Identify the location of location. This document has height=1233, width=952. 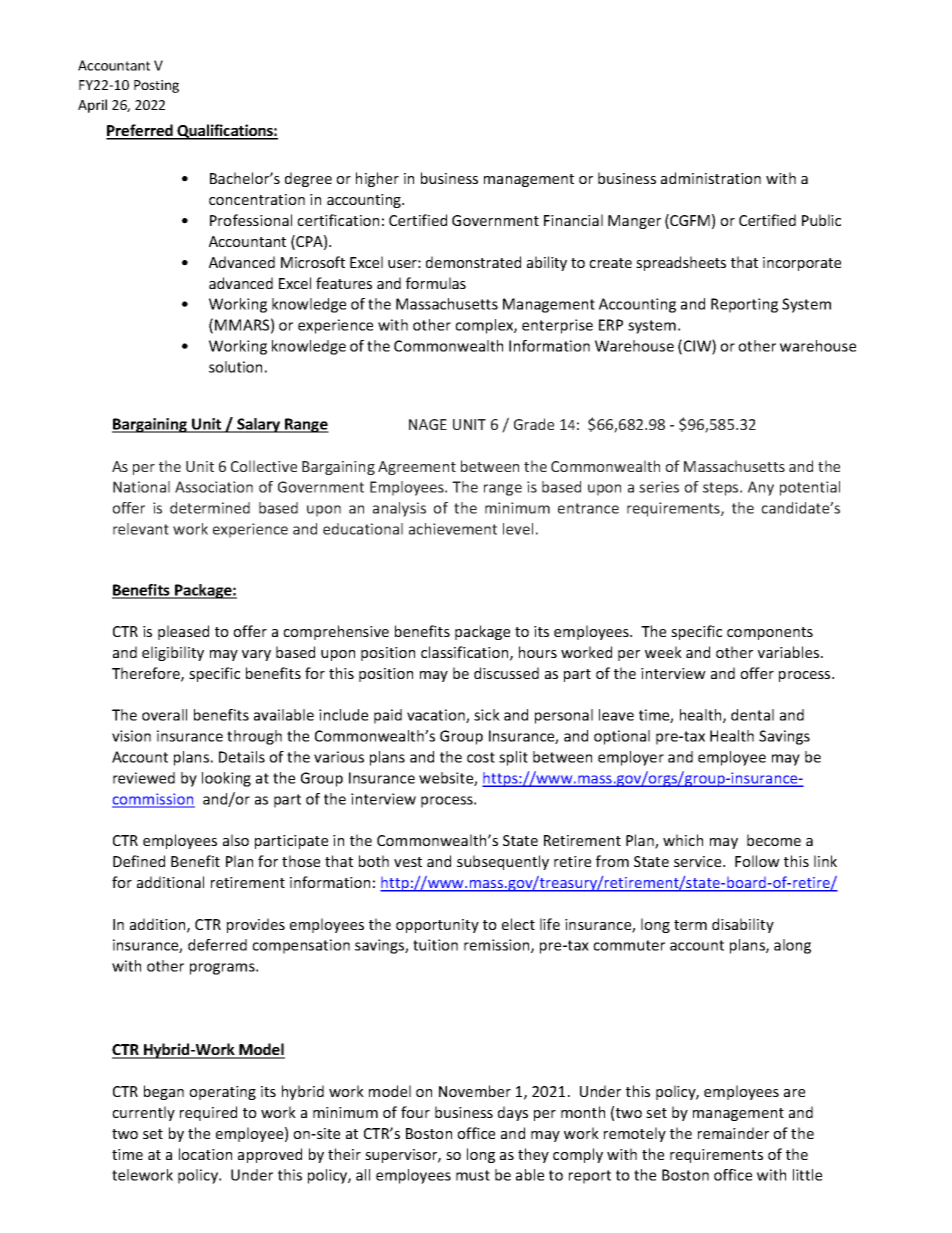
(205, 1154).
